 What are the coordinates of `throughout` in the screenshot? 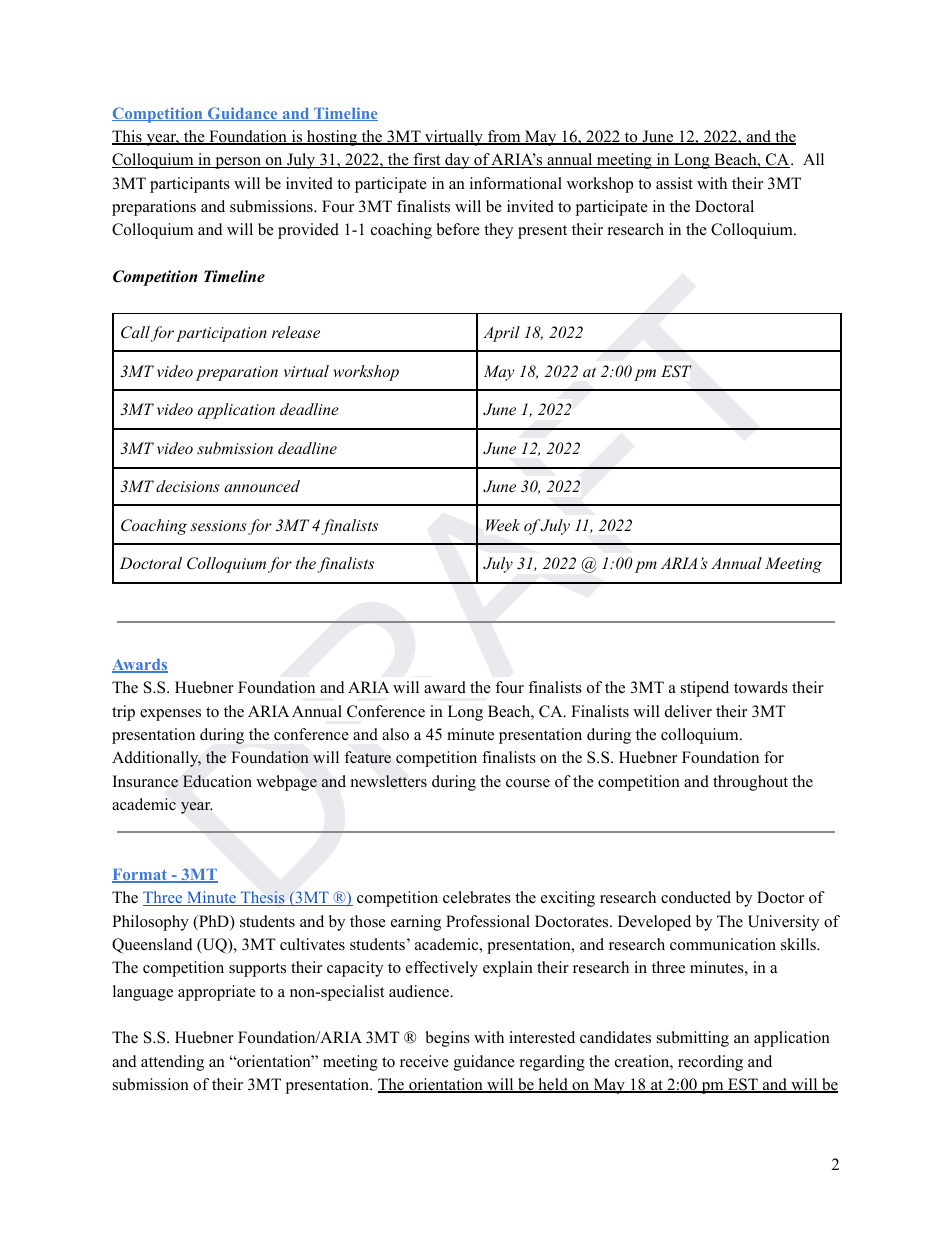 It's located at (750, 783).
